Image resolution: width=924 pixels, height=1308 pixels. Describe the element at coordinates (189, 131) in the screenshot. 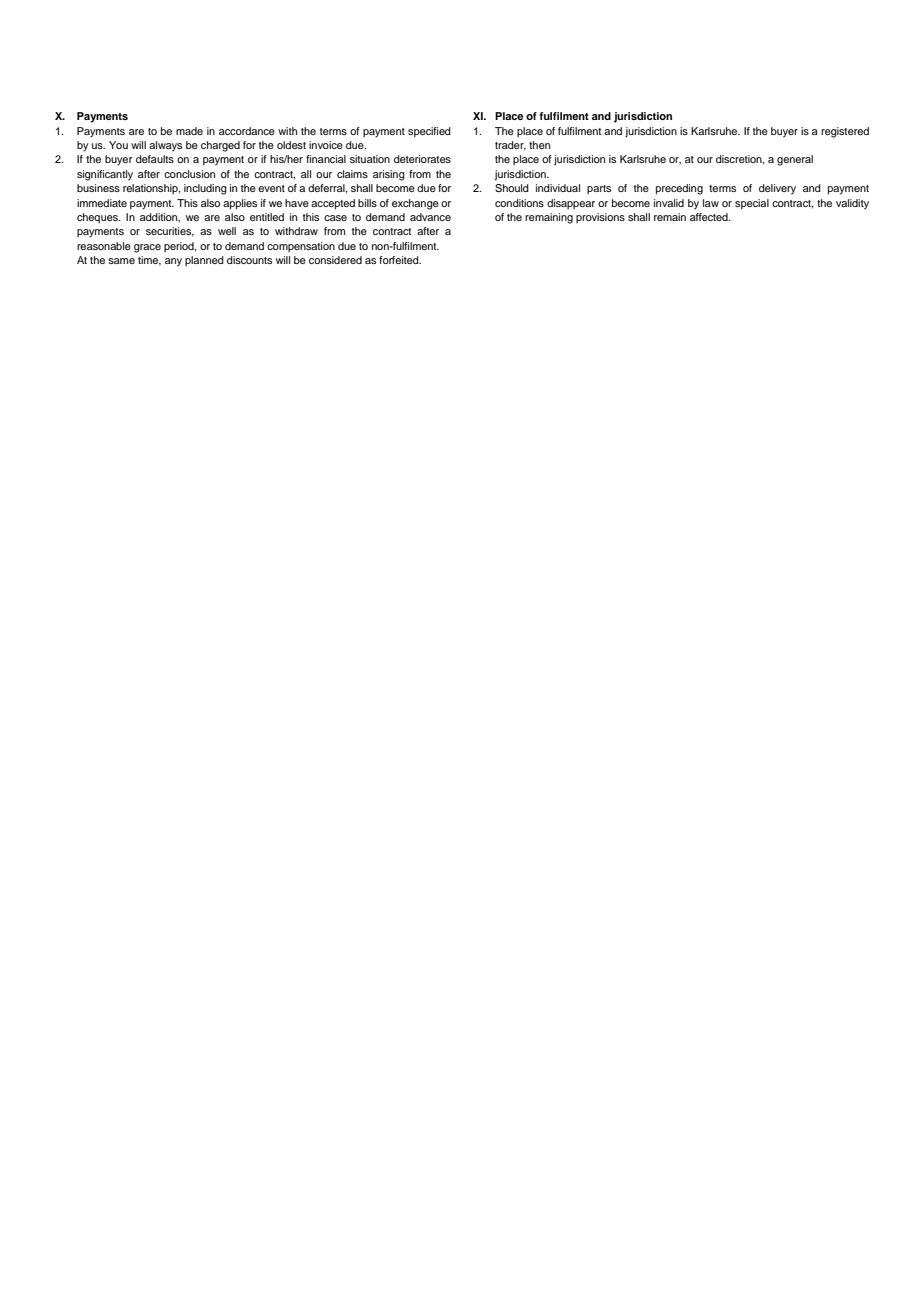

I see `made` at that location.
